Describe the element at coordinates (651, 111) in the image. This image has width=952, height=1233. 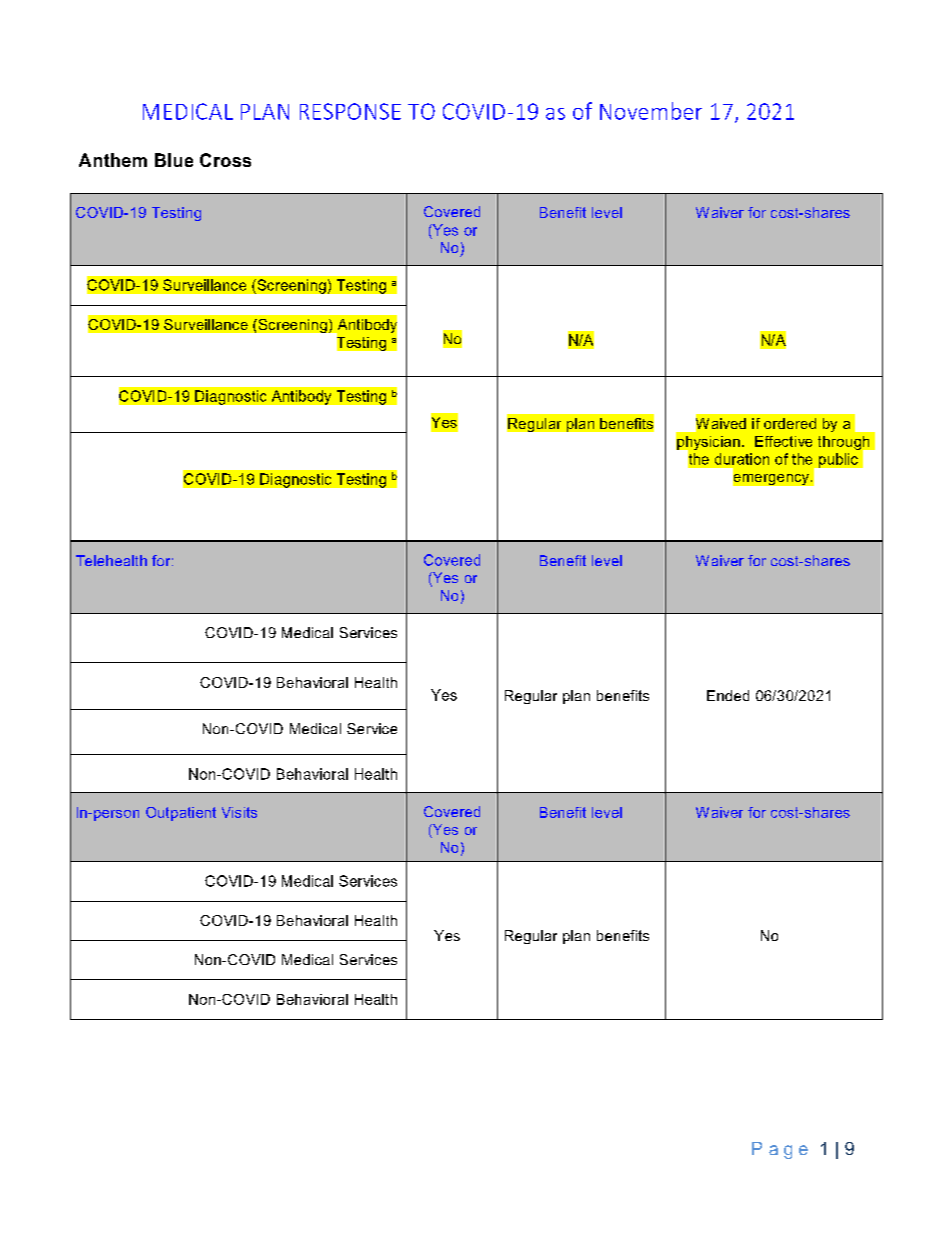
I see `November` at that location.
